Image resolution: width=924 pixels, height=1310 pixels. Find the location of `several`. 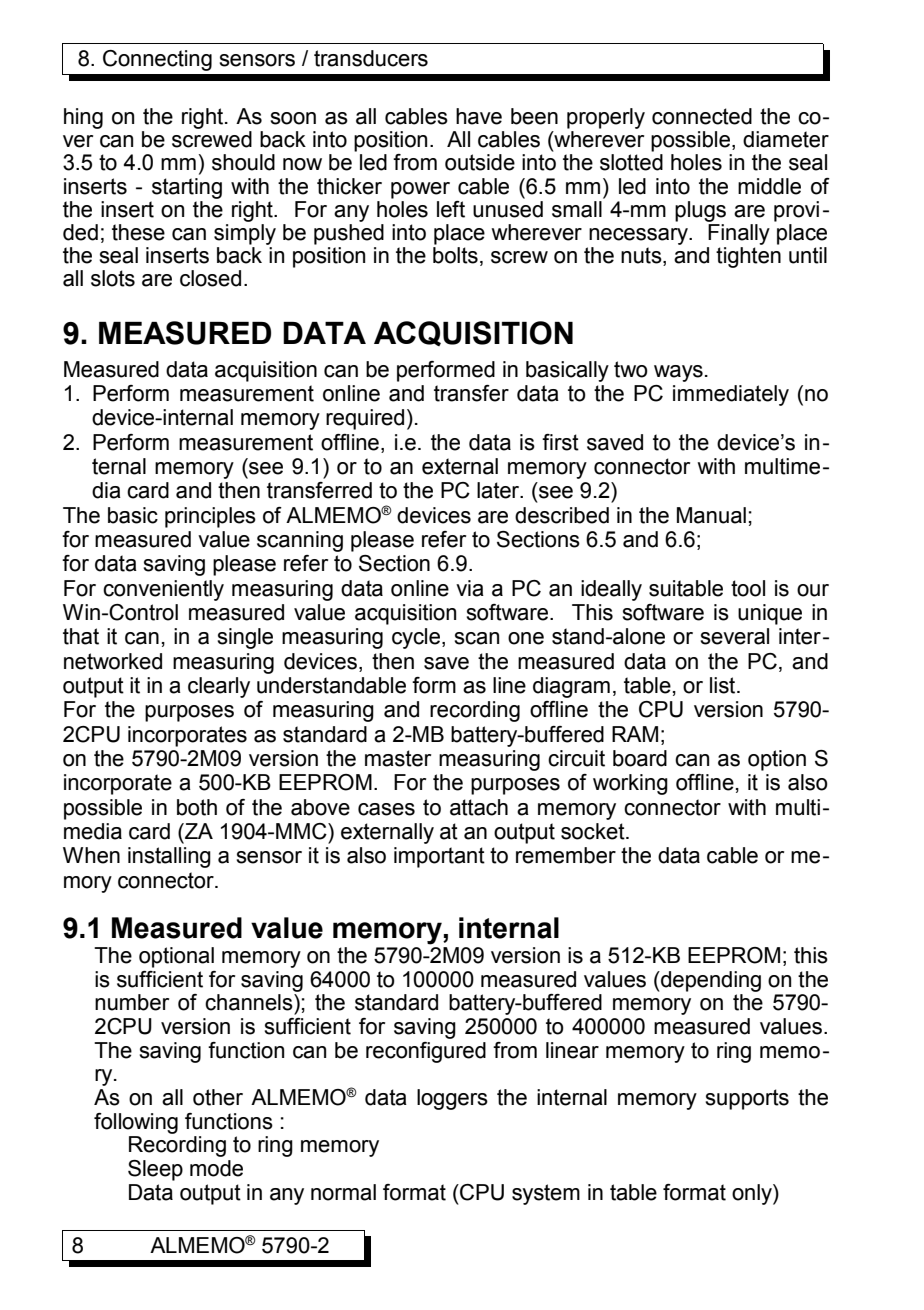

several is located at coordinates (734, 636).
